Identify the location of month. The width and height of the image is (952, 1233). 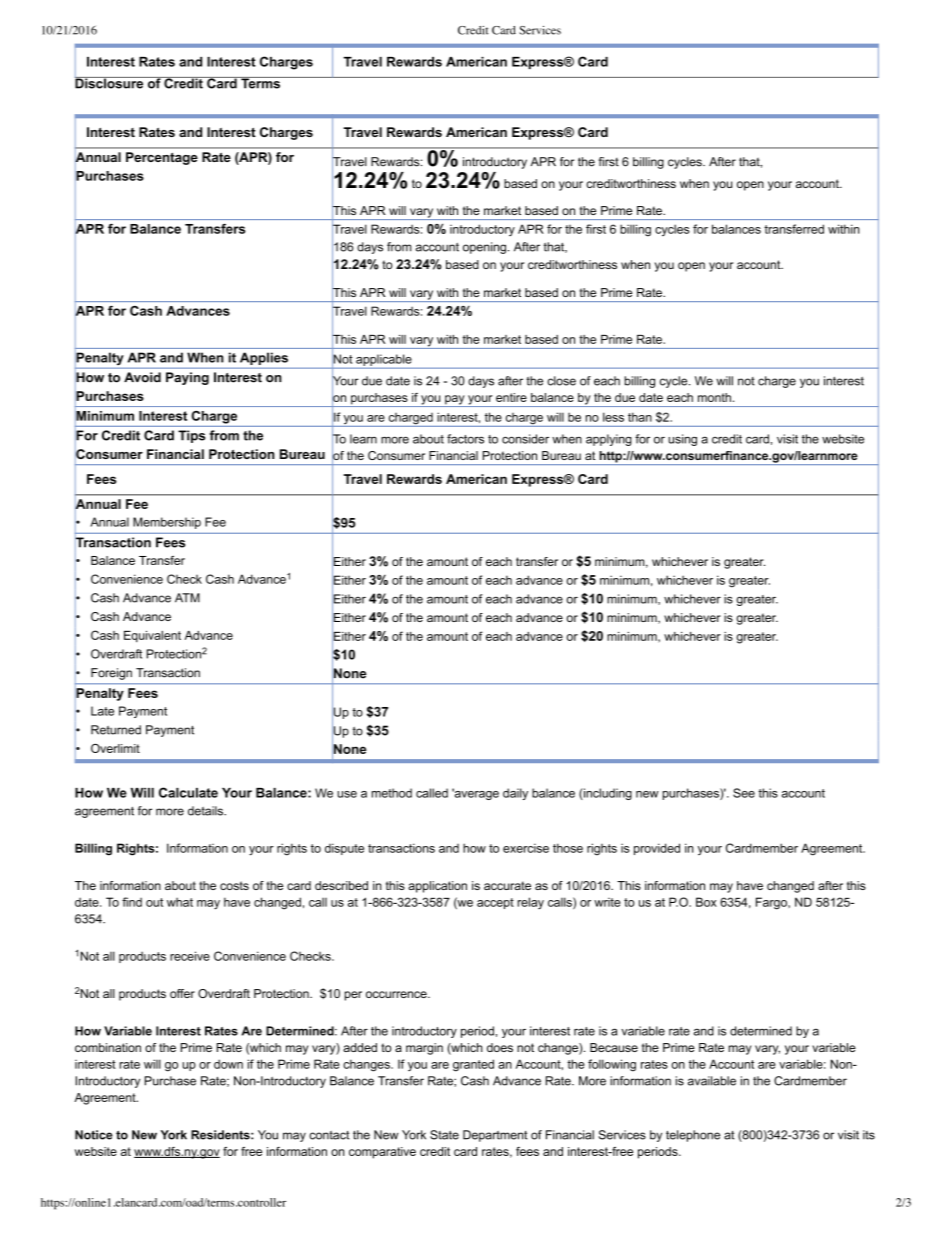
(714, 397).
